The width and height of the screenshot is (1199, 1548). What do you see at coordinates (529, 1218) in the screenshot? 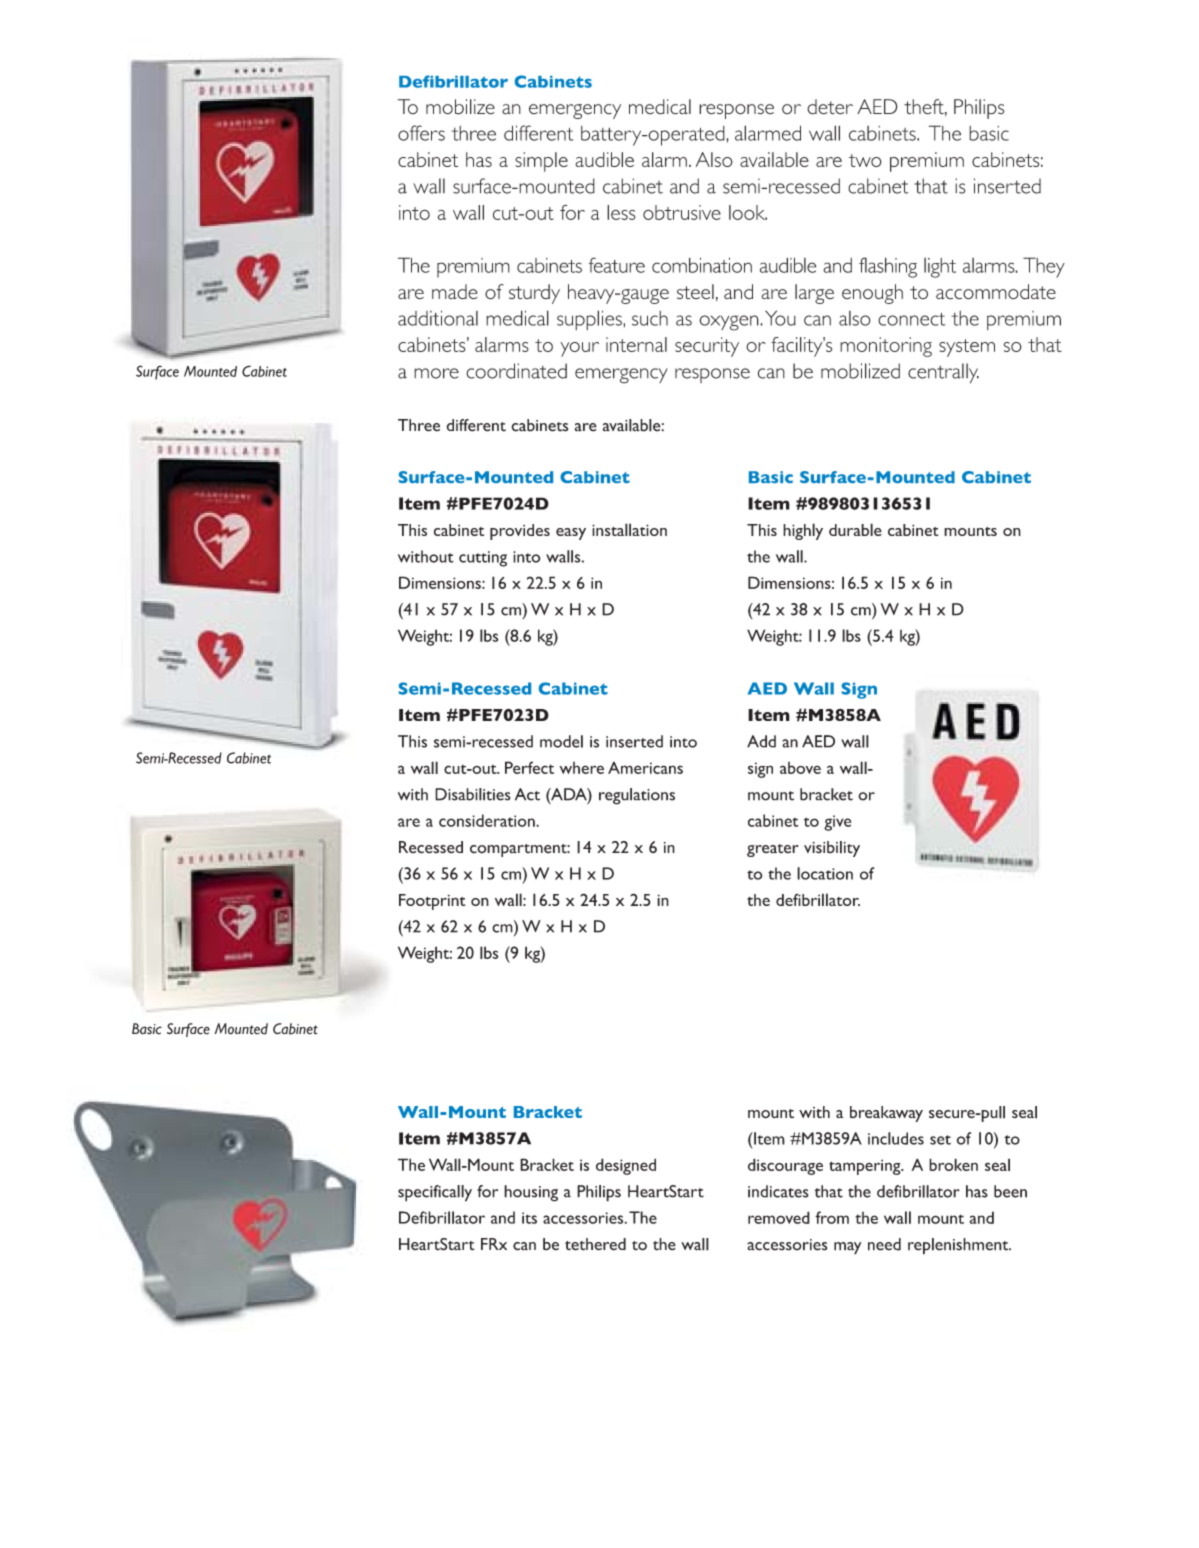
I see `its` at bounding box center [529, 1218].
